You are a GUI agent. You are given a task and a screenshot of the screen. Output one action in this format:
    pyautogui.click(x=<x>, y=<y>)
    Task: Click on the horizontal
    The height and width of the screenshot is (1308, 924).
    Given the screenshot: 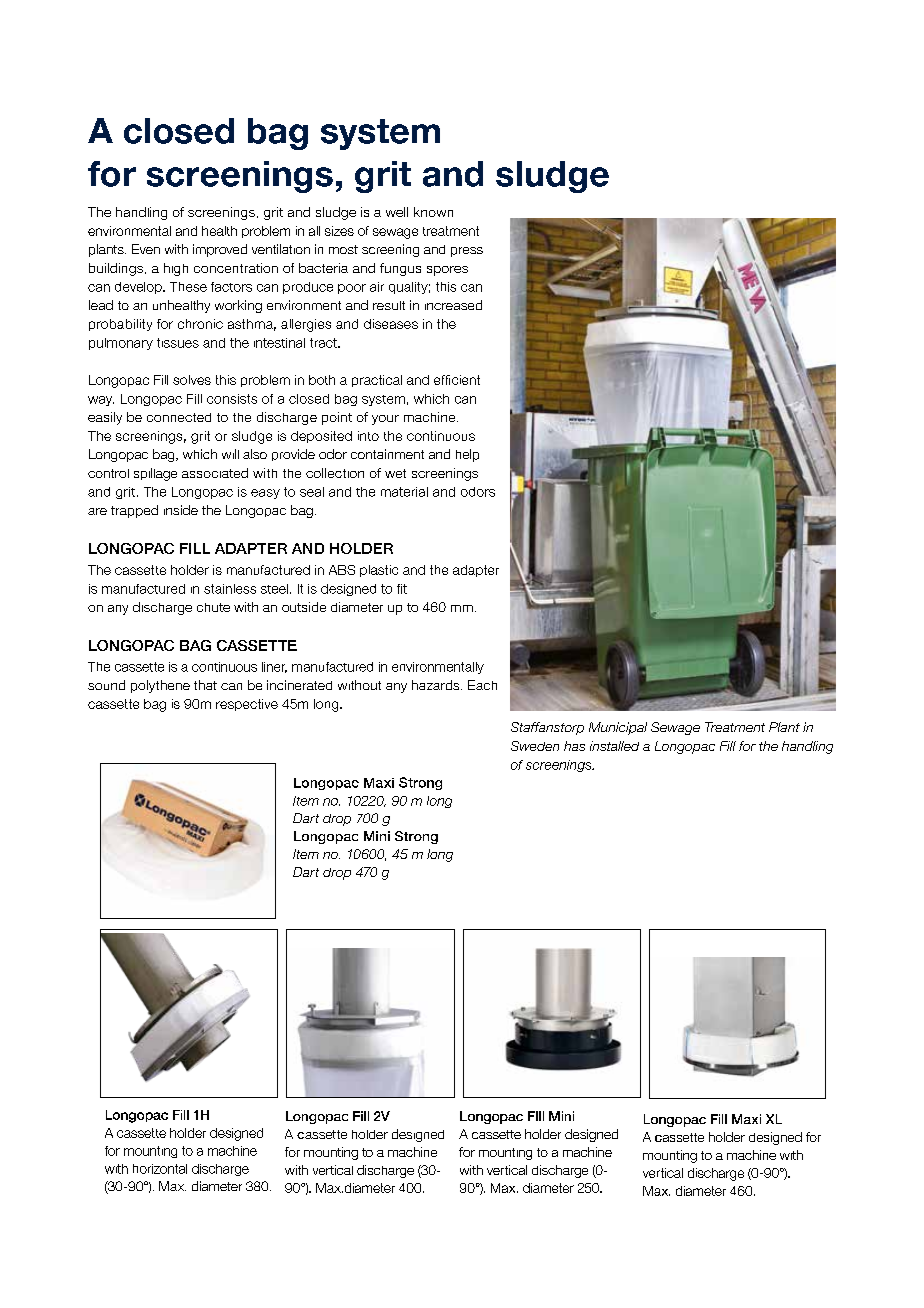 What is the action you would take?
    pyautogui.click(x=160, y=1169)
